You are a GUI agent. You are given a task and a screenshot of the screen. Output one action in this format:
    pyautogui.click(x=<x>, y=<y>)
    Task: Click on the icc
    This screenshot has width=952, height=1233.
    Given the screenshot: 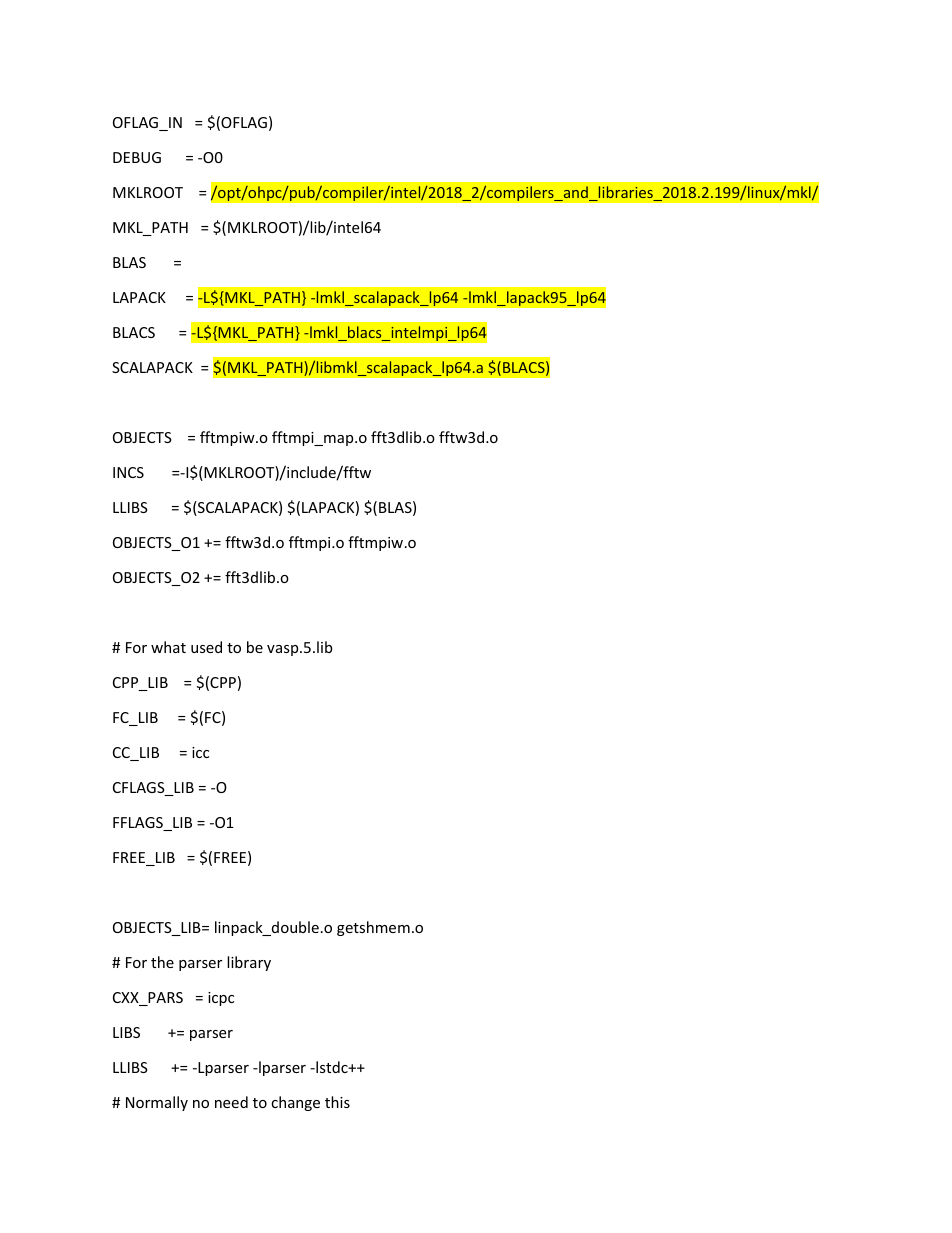 What is the action you would take?
    pyautogui.click(x=200, y=752)
